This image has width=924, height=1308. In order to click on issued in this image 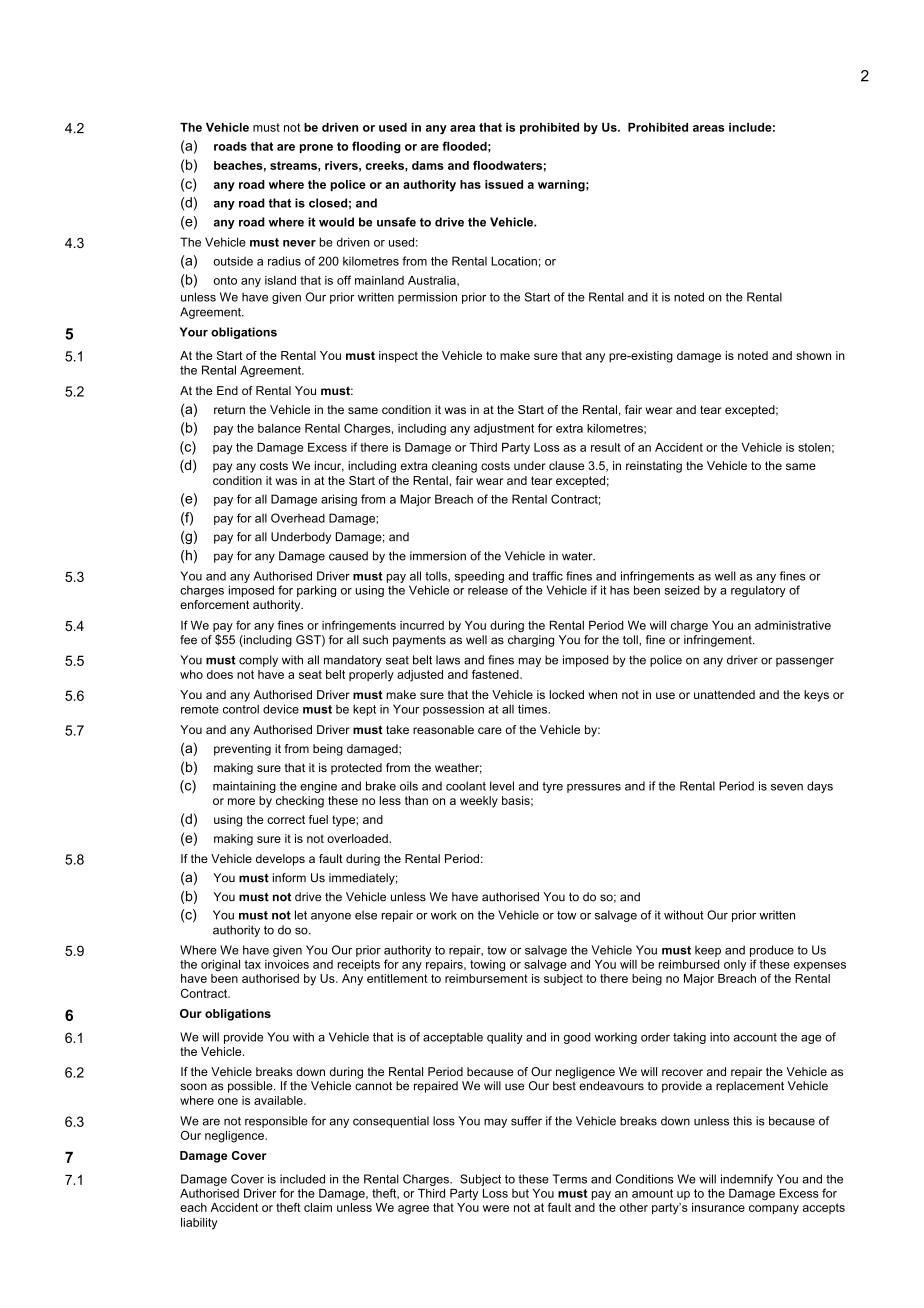, I will do `click(504, 184)`.
